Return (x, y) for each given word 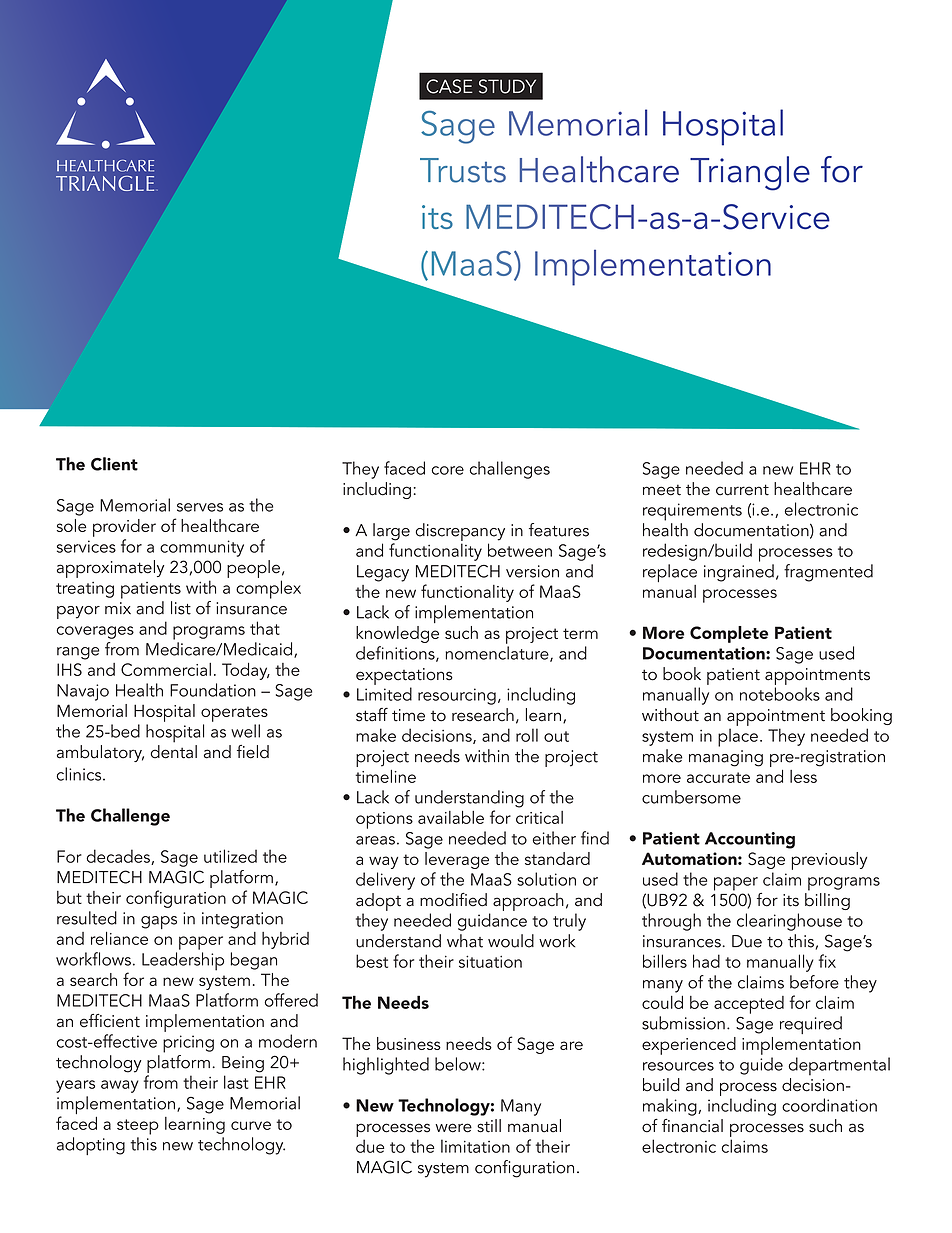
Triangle (750, 173)
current (742, 490)
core (447, 470)
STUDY (507, 86)
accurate (718, 777)
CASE (449, 86)
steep (138, 1127)
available (451, 817)
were (453, 1128)
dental (174, 750)
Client (114, 464)
